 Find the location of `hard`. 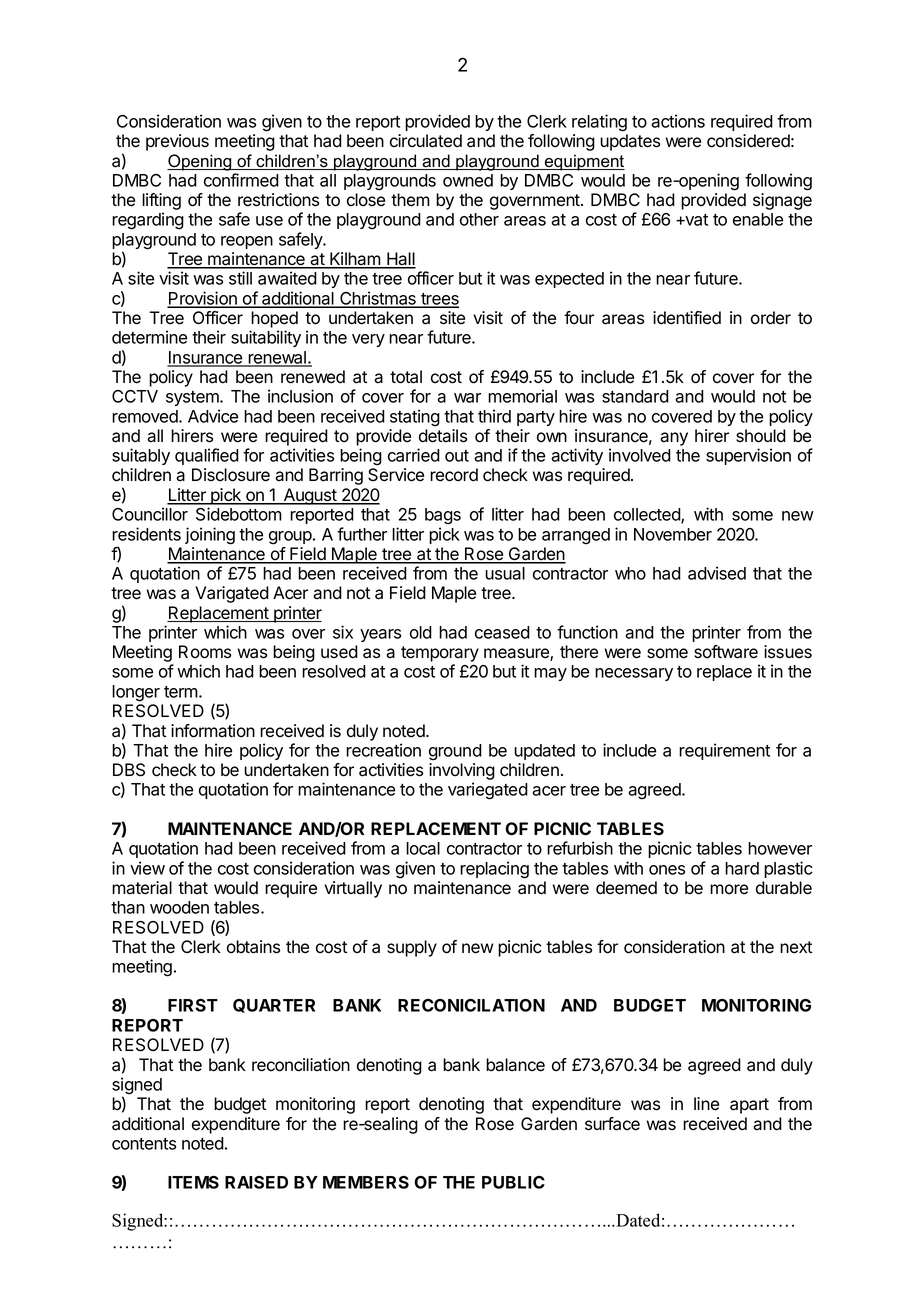

hard is located at coordinates (742, 868).
